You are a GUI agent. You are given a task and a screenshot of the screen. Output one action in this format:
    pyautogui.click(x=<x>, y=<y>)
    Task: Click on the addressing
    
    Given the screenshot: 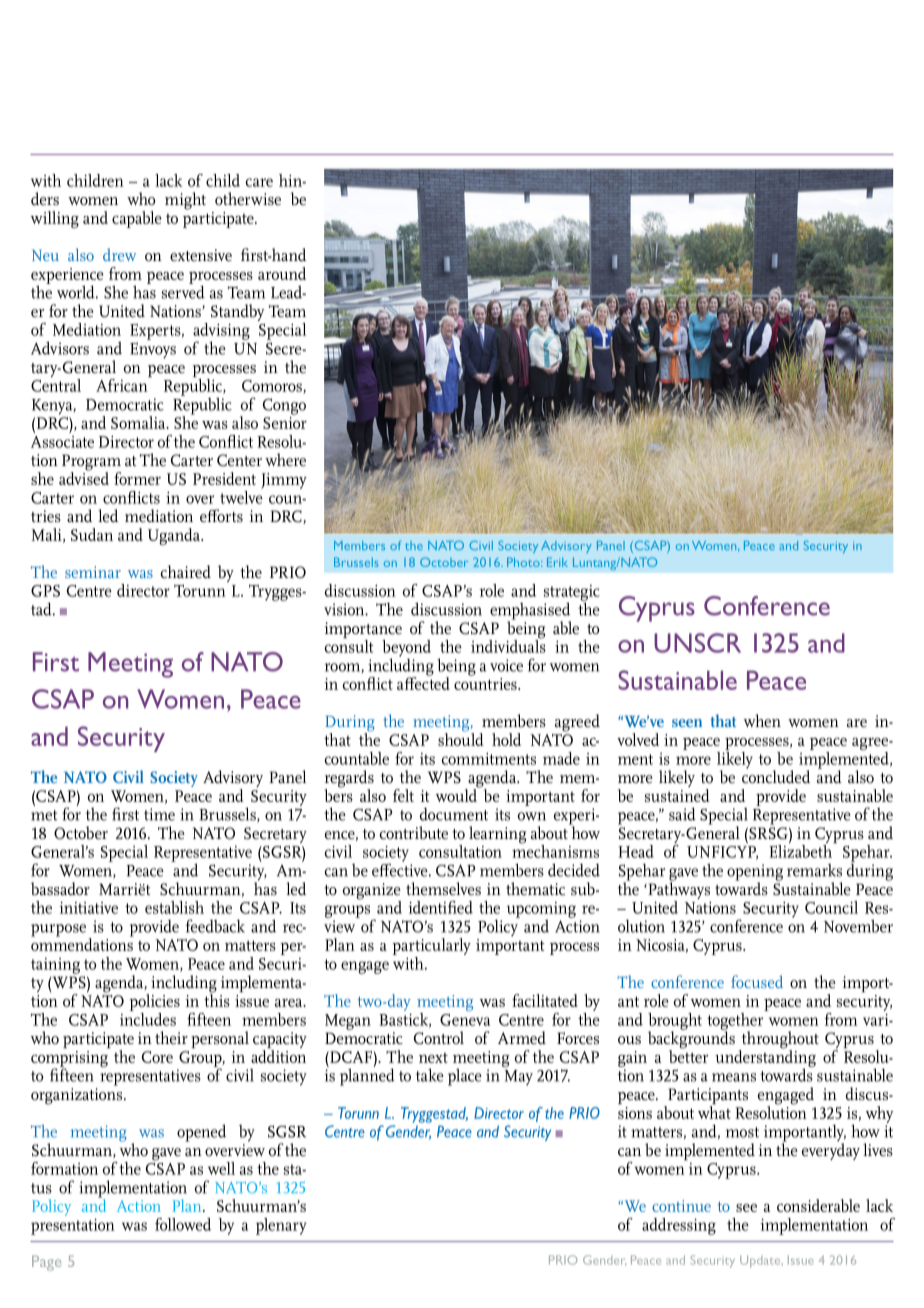 What is the action you would take?
    pyautogui.click(x=679, y=1226)
